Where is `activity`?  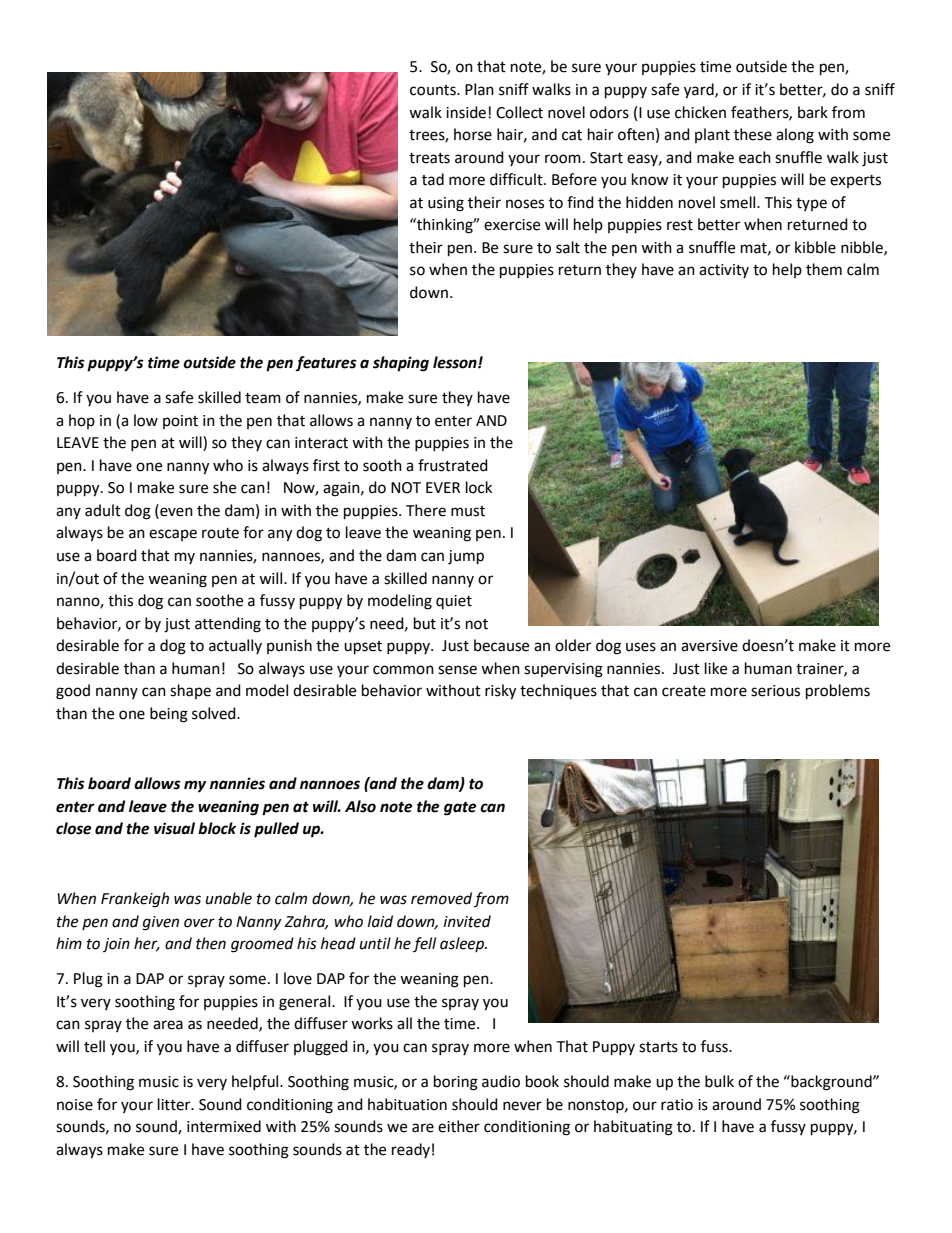
activity is located at coordinates (724, 271).
